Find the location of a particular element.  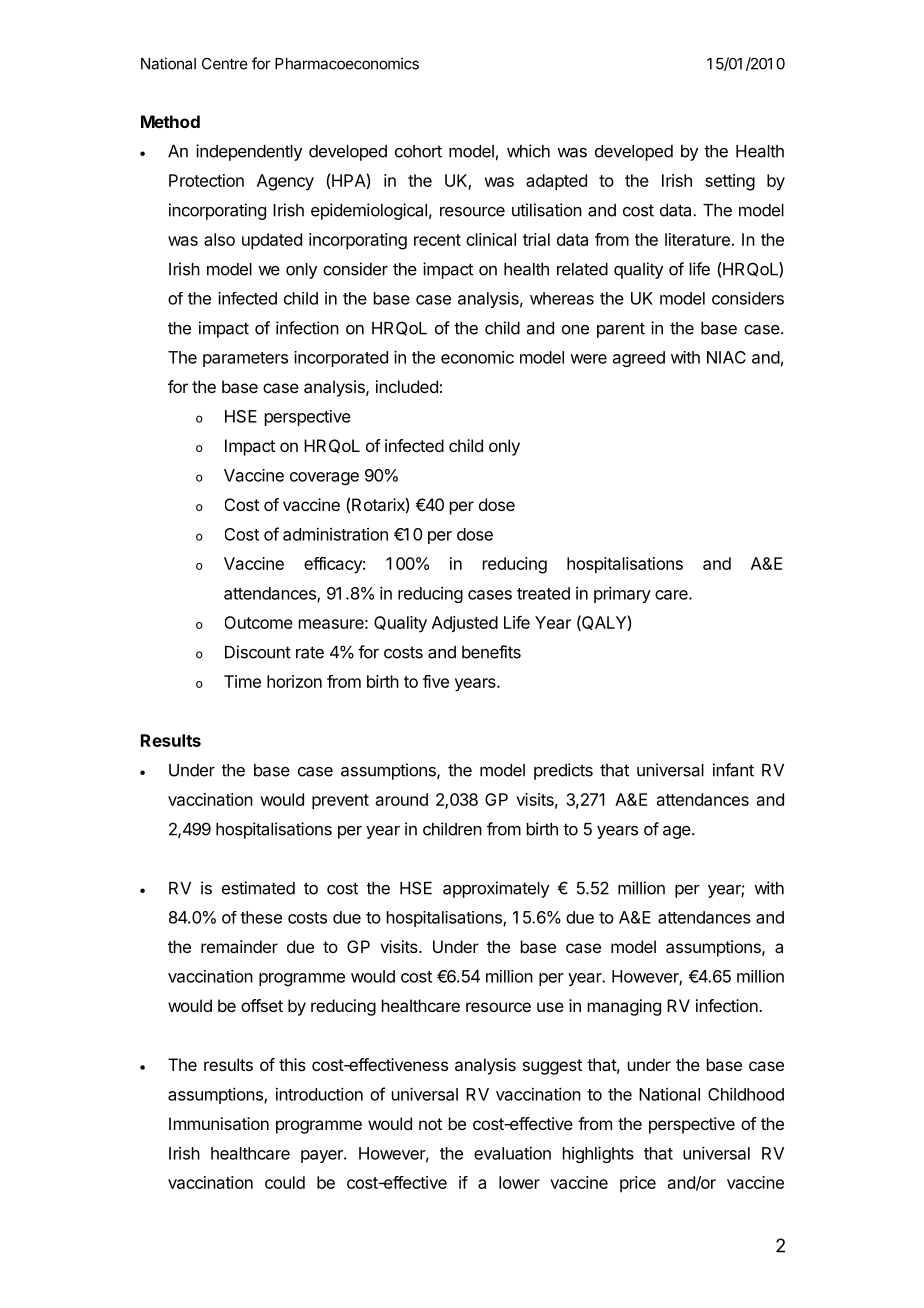

Centre is located at coordinates (225, 64).
